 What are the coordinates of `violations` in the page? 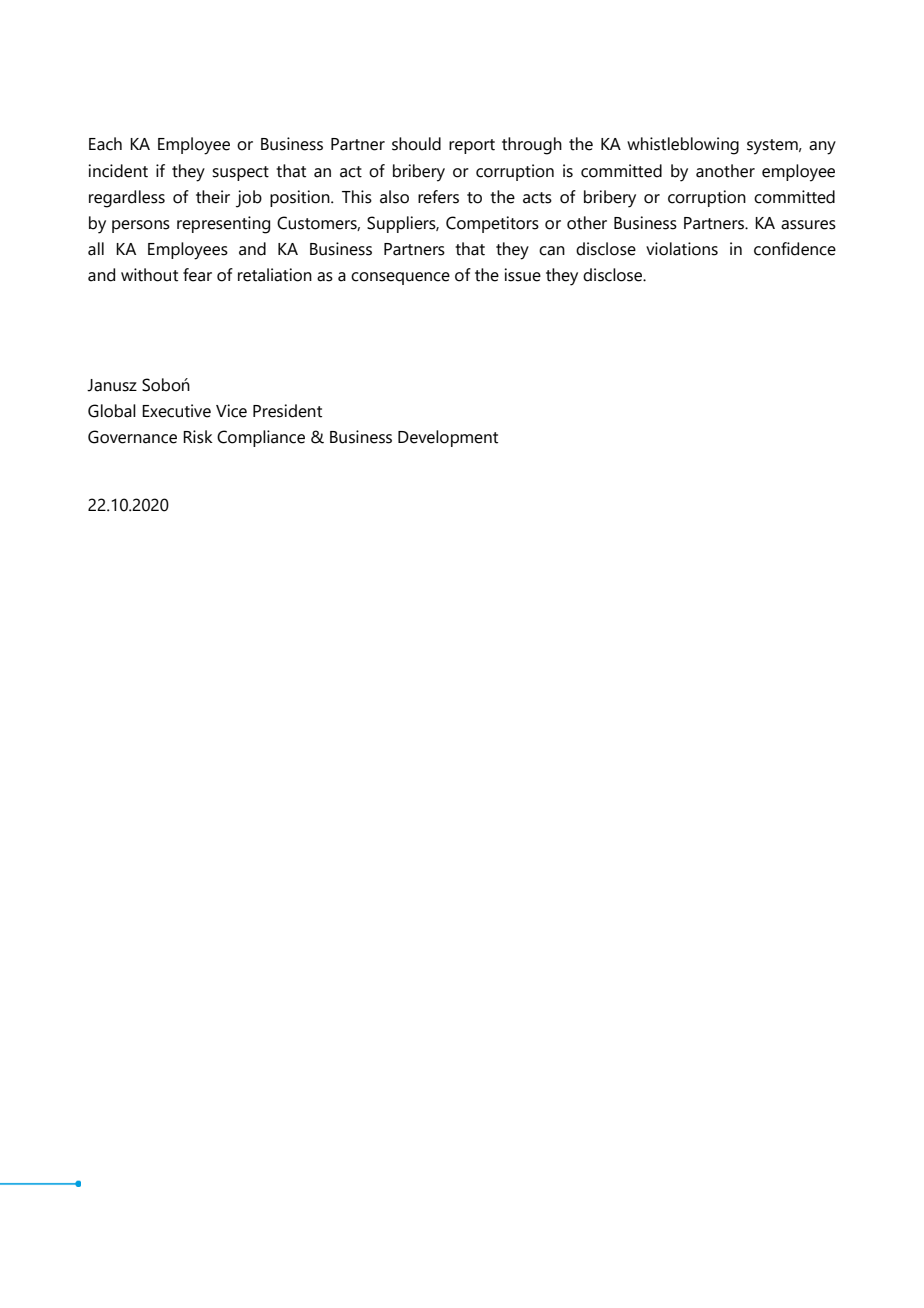 It's located at (682, 249).
